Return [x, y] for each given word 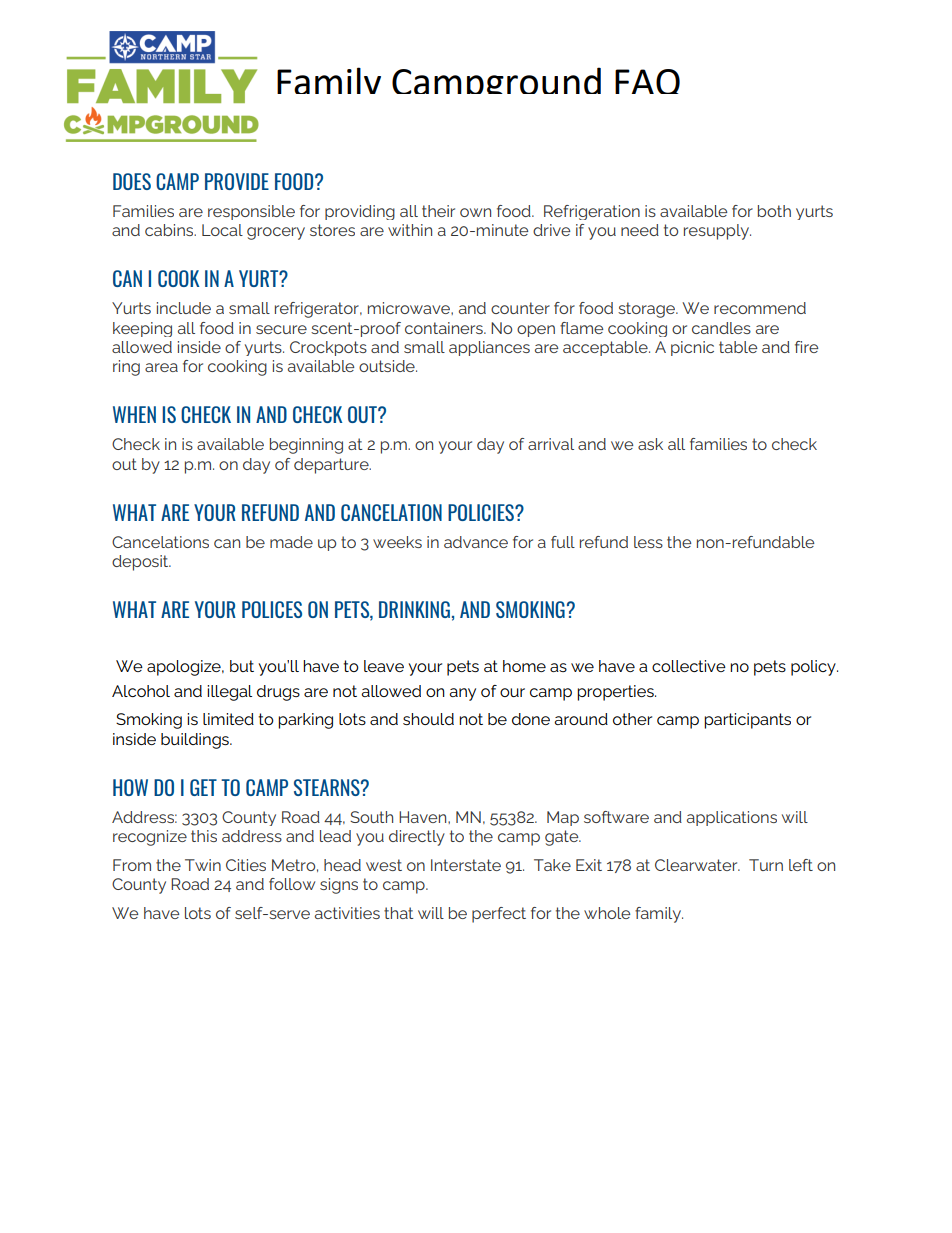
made [291, 542]
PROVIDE [237, 181]
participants [747, 721]
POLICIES [482, 512]
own [475, 212]
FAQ [647, 81]
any [462, 694]
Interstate [466, 865]
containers [445, 328]
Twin [203, 865]
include [184, 308]
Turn [766, 865]
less [648, 542]
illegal [229, 693]
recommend [760, 308]
